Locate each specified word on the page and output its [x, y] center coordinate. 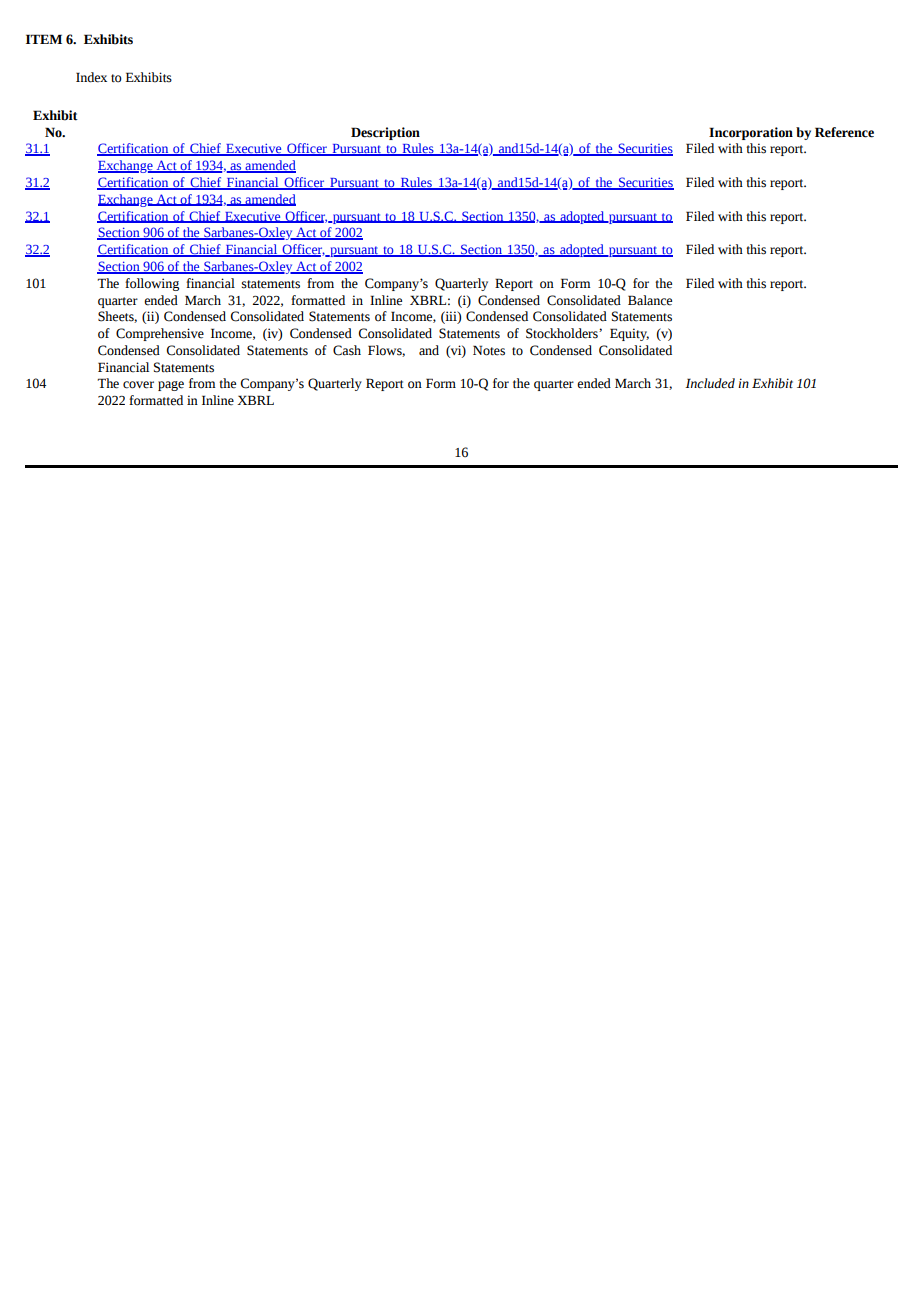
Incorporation [751, 133]
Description [385, 133]
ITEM [44, 39]
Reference [844, 132]
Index [91, 77]
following [152, 284]
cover [138, 385]
